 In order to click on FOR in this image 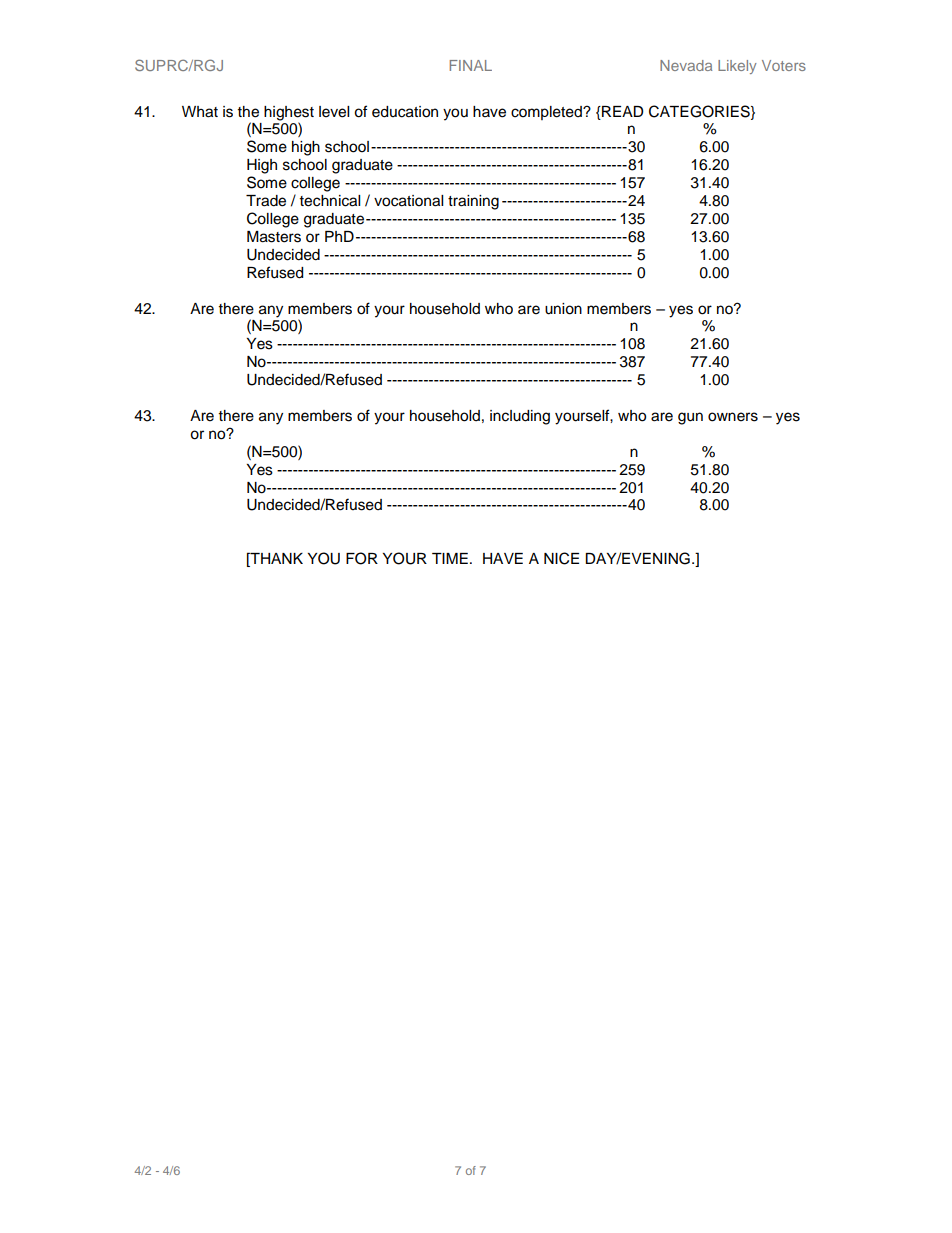, I will do `click(362, 558)`.
